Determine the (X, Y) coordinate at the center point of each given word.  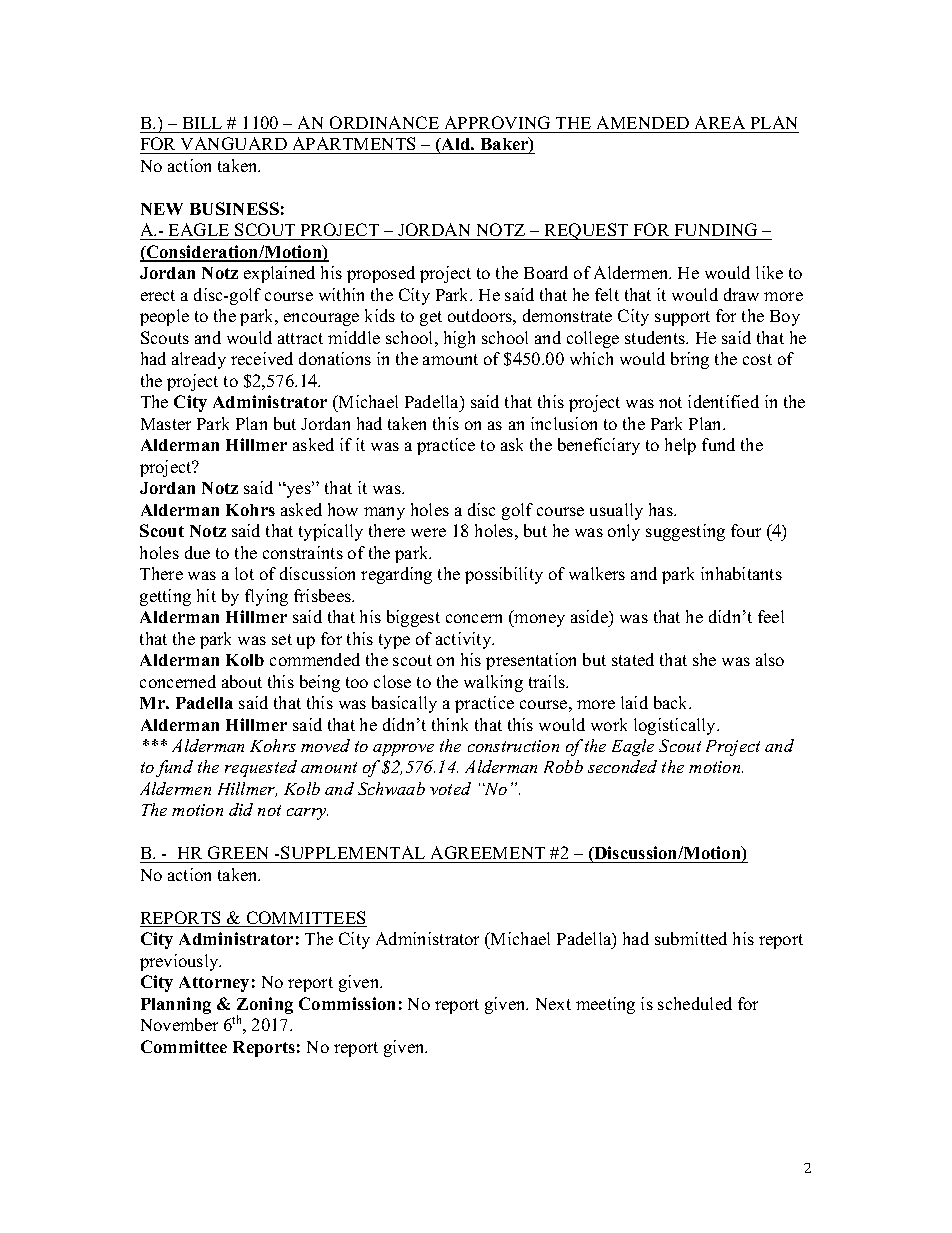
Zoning (265, 1007)
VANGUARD (234, 145)
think (450, 724)
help (680, 446)
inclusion (564, 423)
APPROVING (497, 122)
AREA (720, 122)
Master (166, 424)
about (242, 681)
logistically (676, 726)
